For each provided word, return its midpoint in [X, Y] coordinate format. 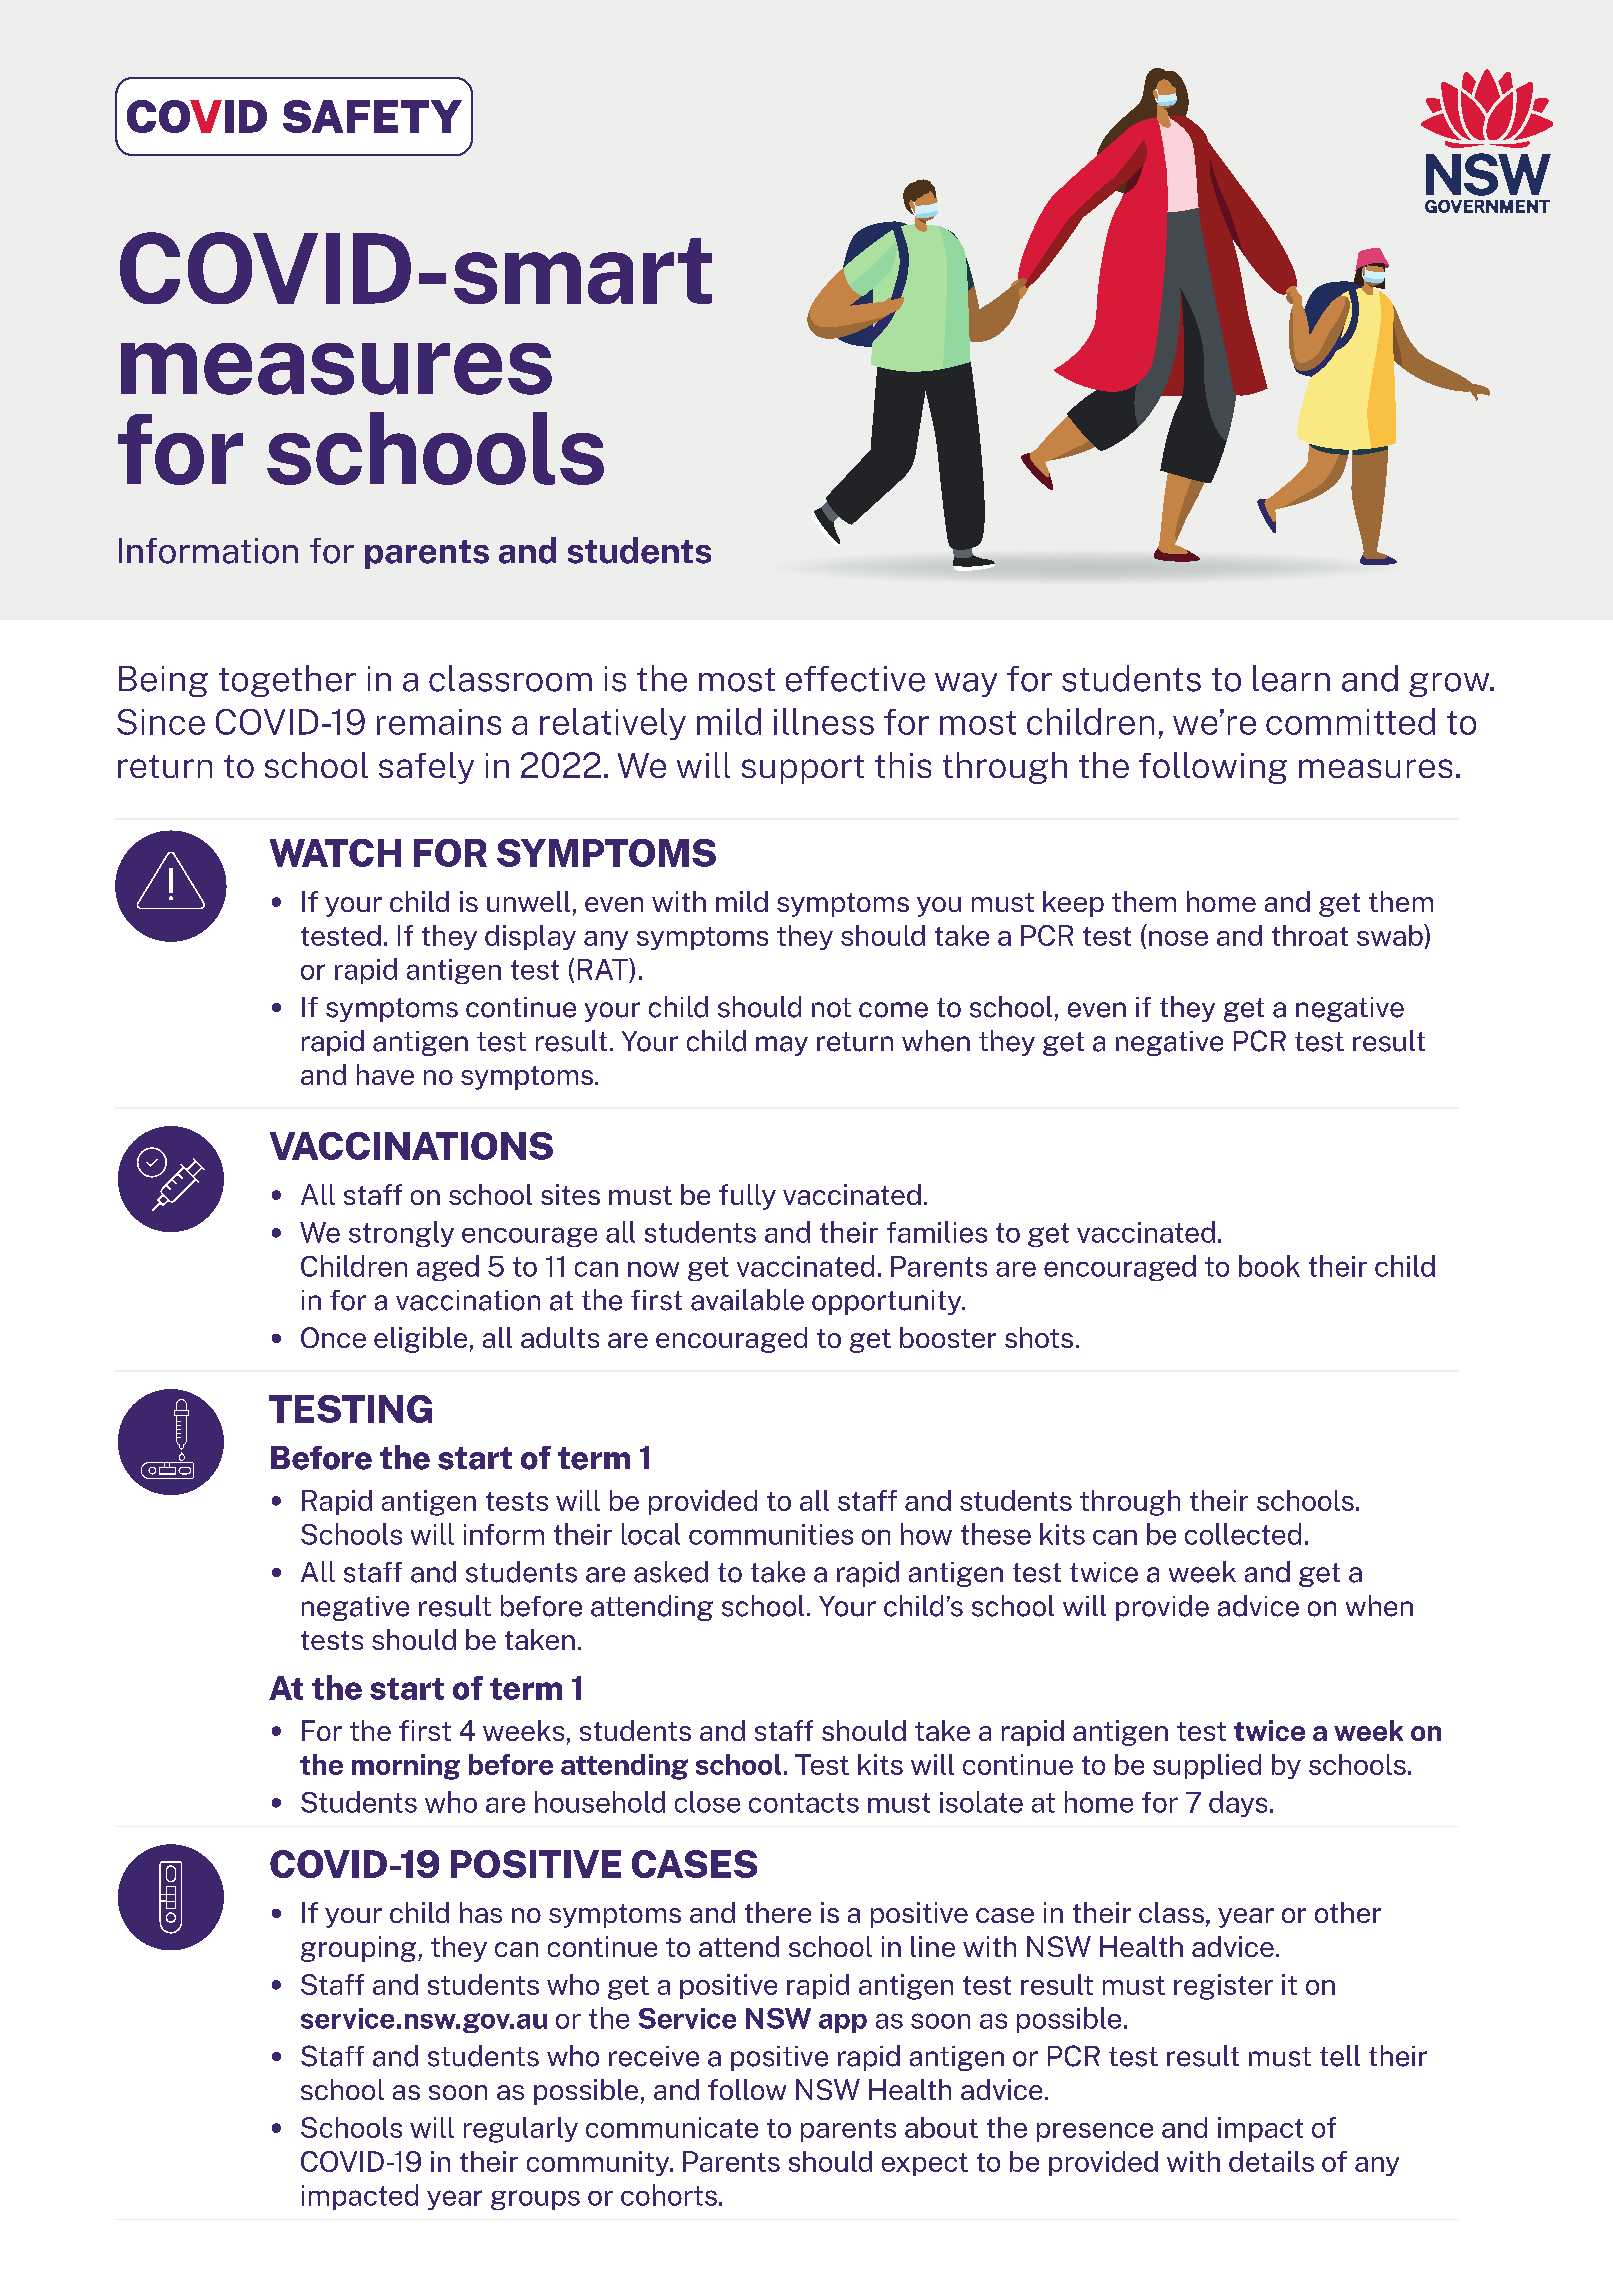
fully [747, 1197]
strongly [401, 1234]
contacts [804, 1803]
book [1269, 1266]
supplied [1207, 1766]
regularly [521, 2130]
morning [406, 1767]
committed [1350, 721]
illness [824, 721]
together [287, 681]
